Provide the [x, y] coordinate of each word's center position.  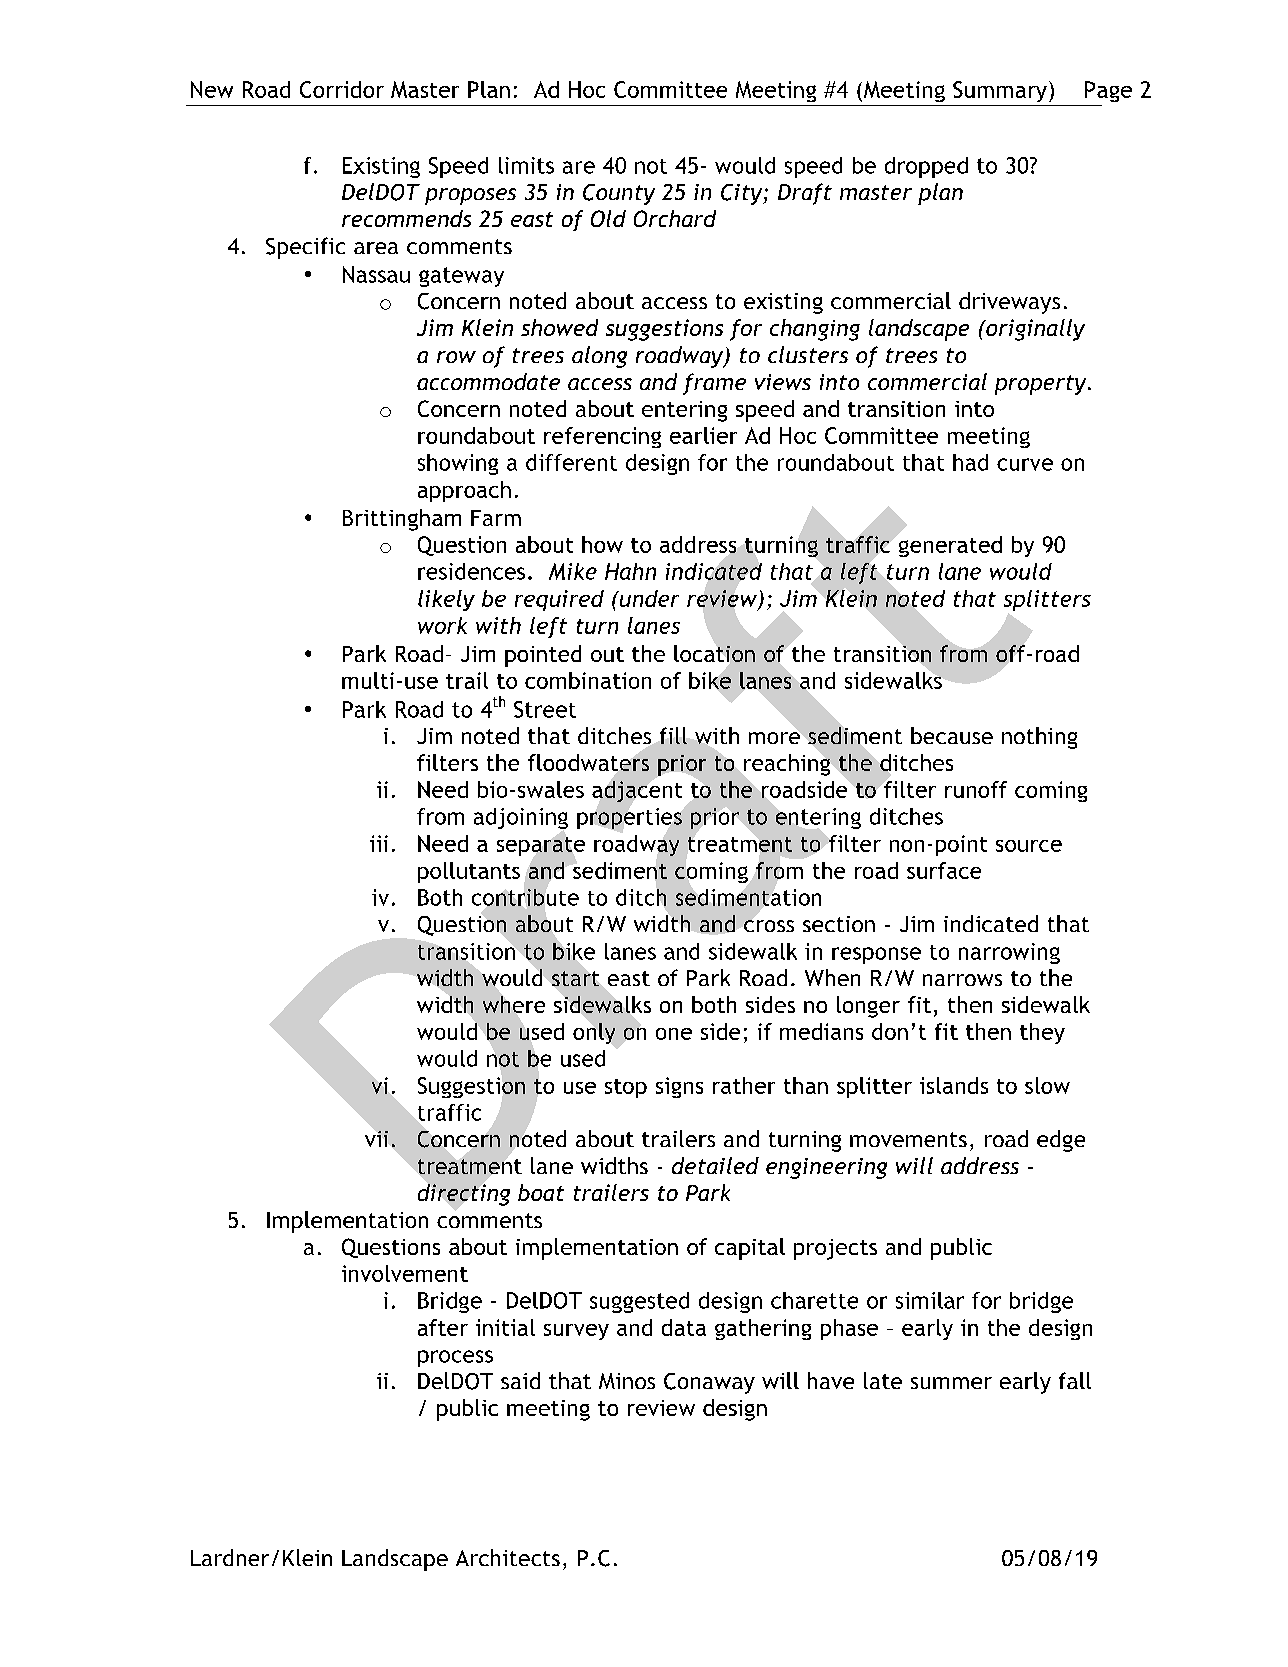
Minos [627, 1381]
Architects [508, 1557]
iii [379, 843]
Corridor [342, 89]
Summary [1000, 91]
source [1029, 846]
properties [629, 818]
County [619, 194]
